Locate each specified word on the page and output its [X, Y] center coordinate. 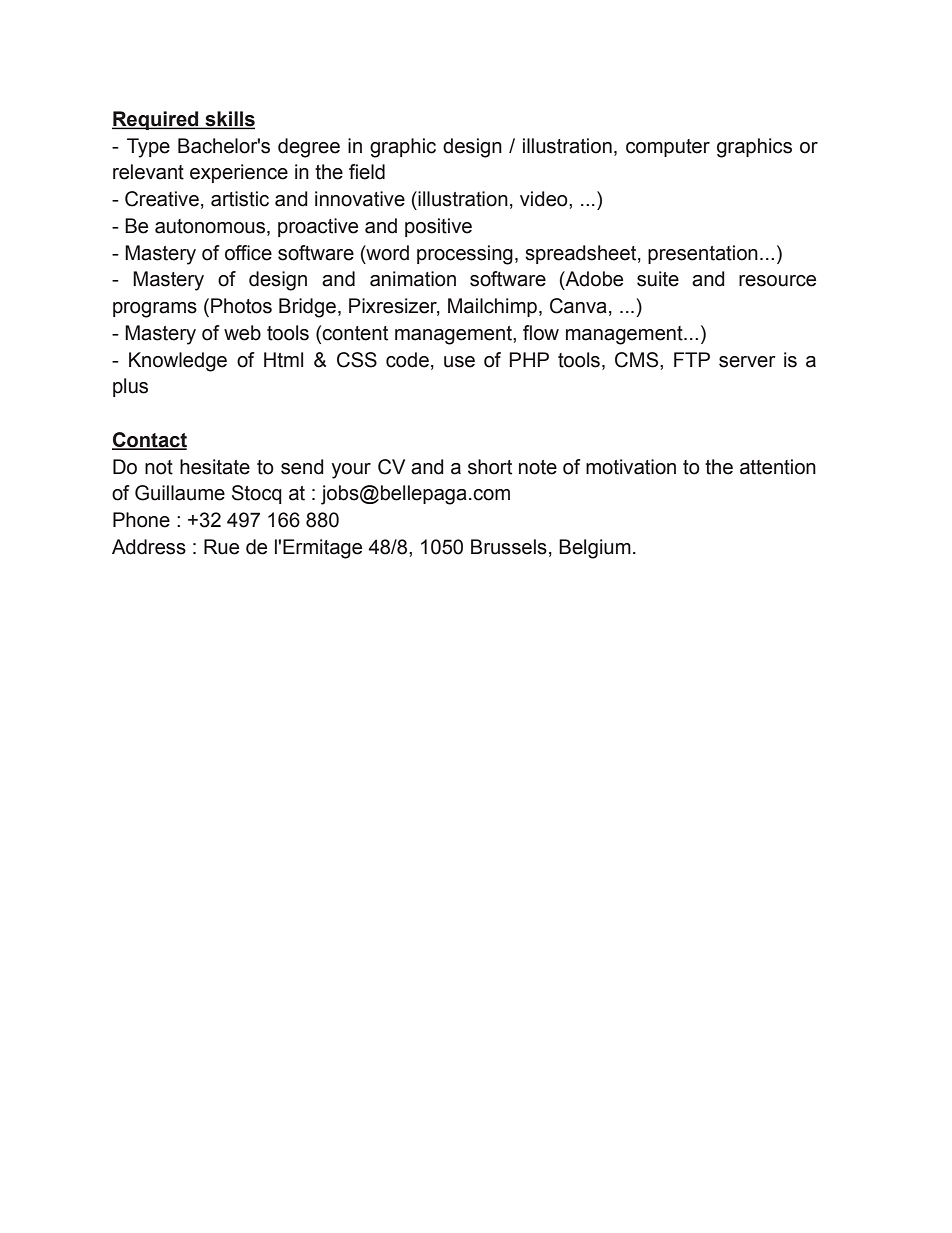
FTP [692, 359]
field [367, 172]
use [459, 362]
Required [156, 120]
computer [668, 148]
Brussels [509, 547]
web [242, 333]
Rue [221, 547]
